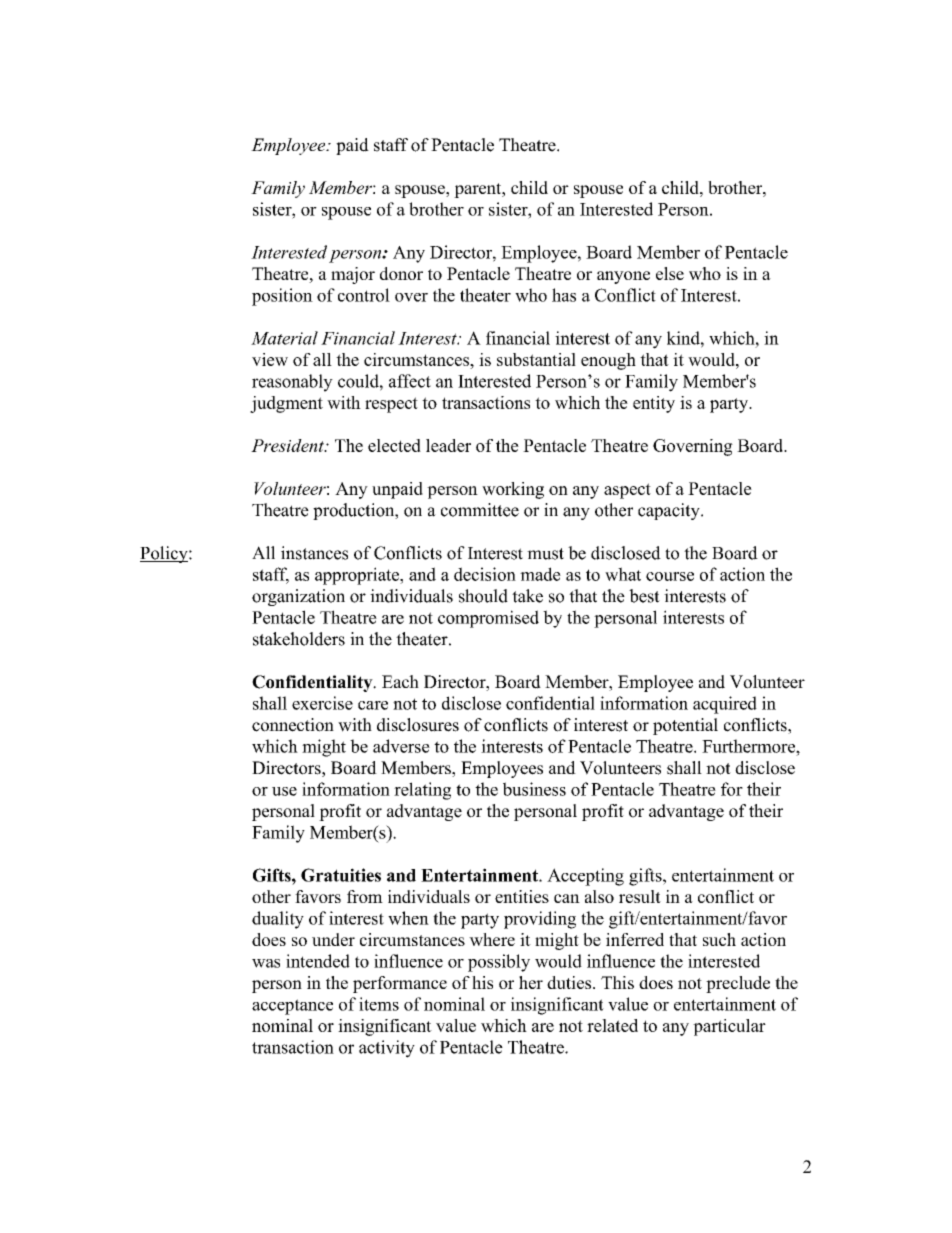 This screenshot has width=952, height=1233. Describe the element at coordinates (314, 553) in the screenshot. I see `instances` at that location.
